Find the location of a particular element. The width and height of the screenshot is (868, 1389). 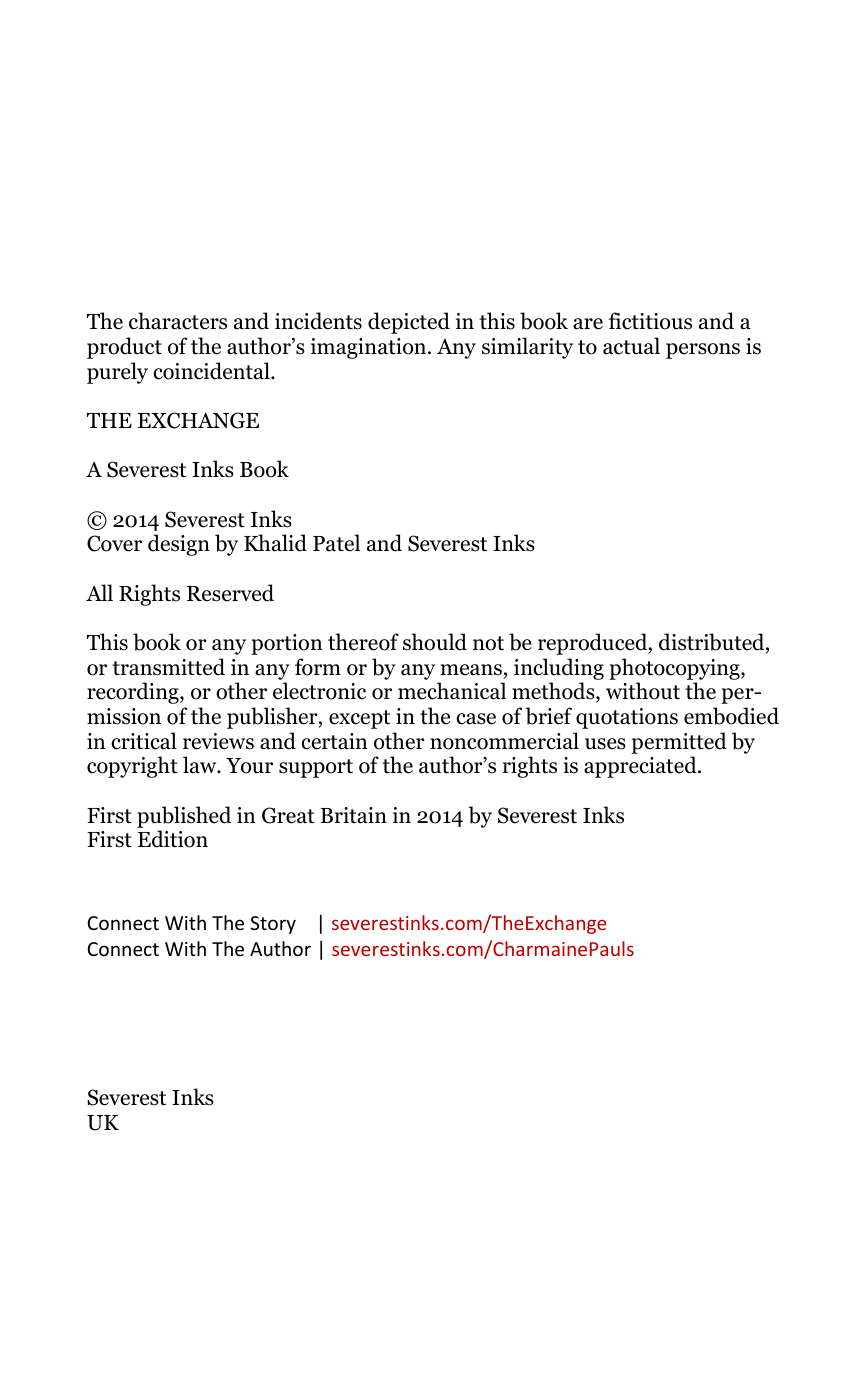

quotations is located at coordinates (627, 718).
